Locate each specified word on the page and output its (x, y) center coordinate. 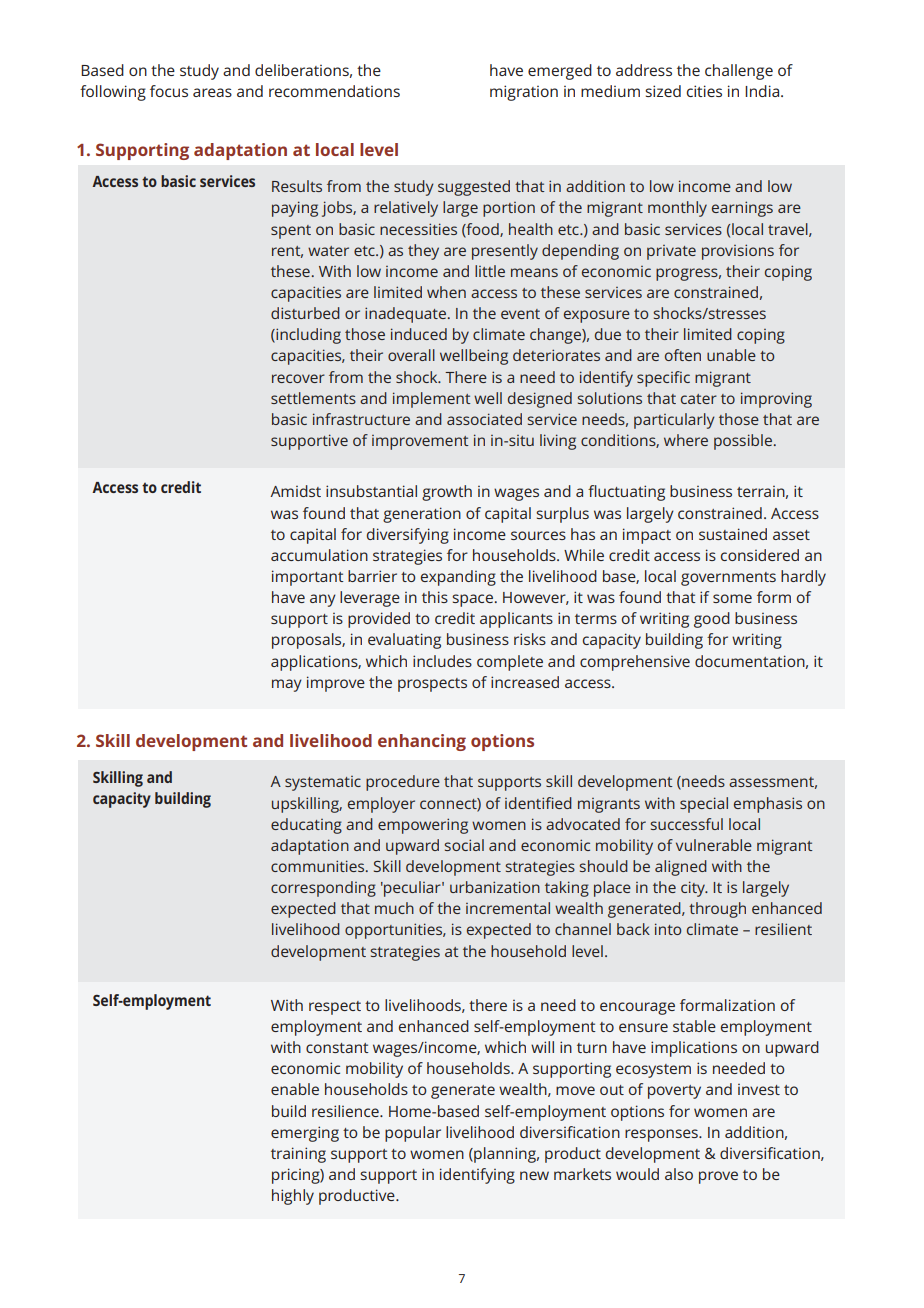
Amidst (295, 491)
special (704, 805)
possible (743, 442)
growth (447, 493)
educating (306, 826)
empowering (423, 826)
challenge (739, 72)
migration (524, 93)
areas (212, 92)
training (298, 1155)
